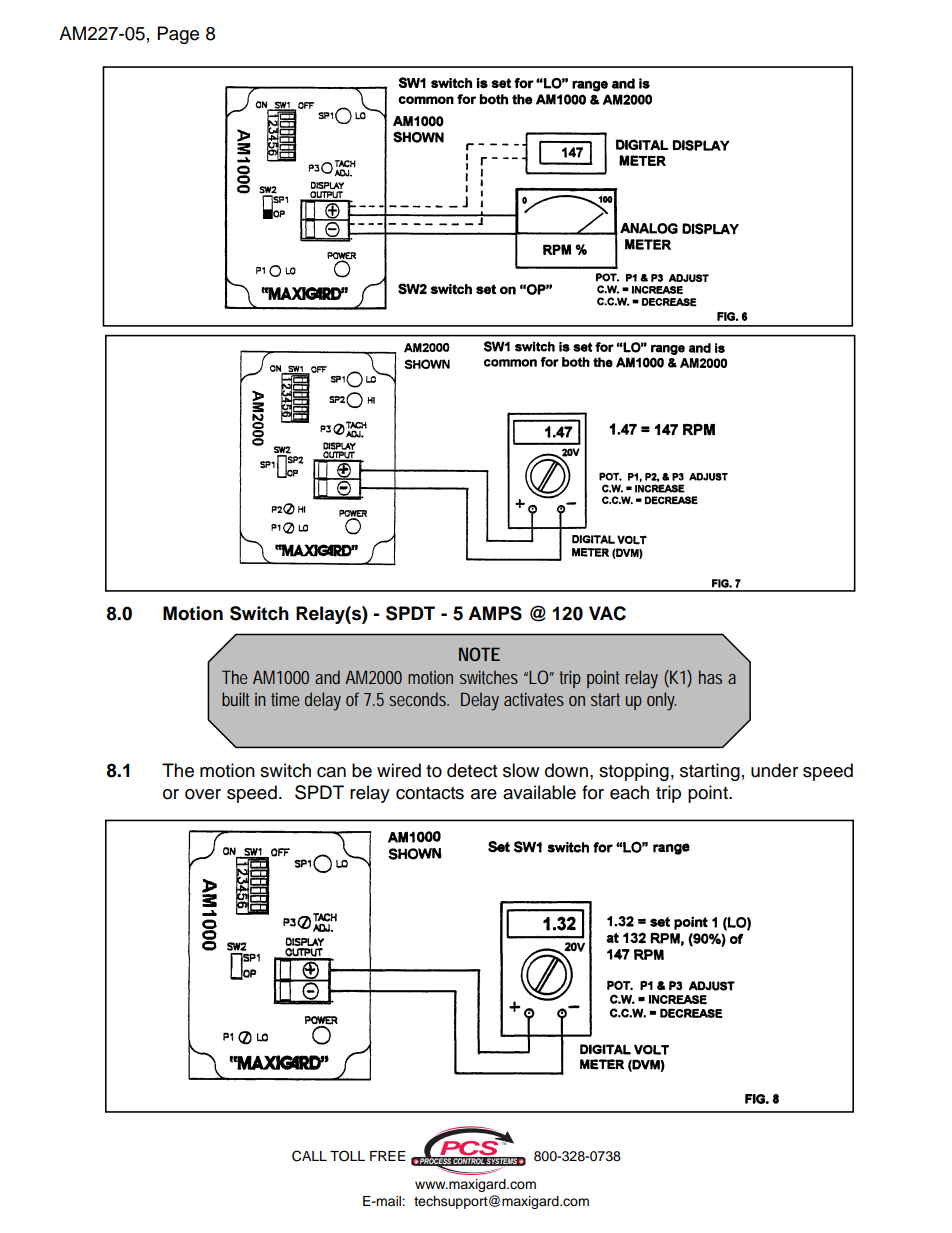  Describe the element at coordinates (472, 770) in the screenshot. I see `detect` at that location.
